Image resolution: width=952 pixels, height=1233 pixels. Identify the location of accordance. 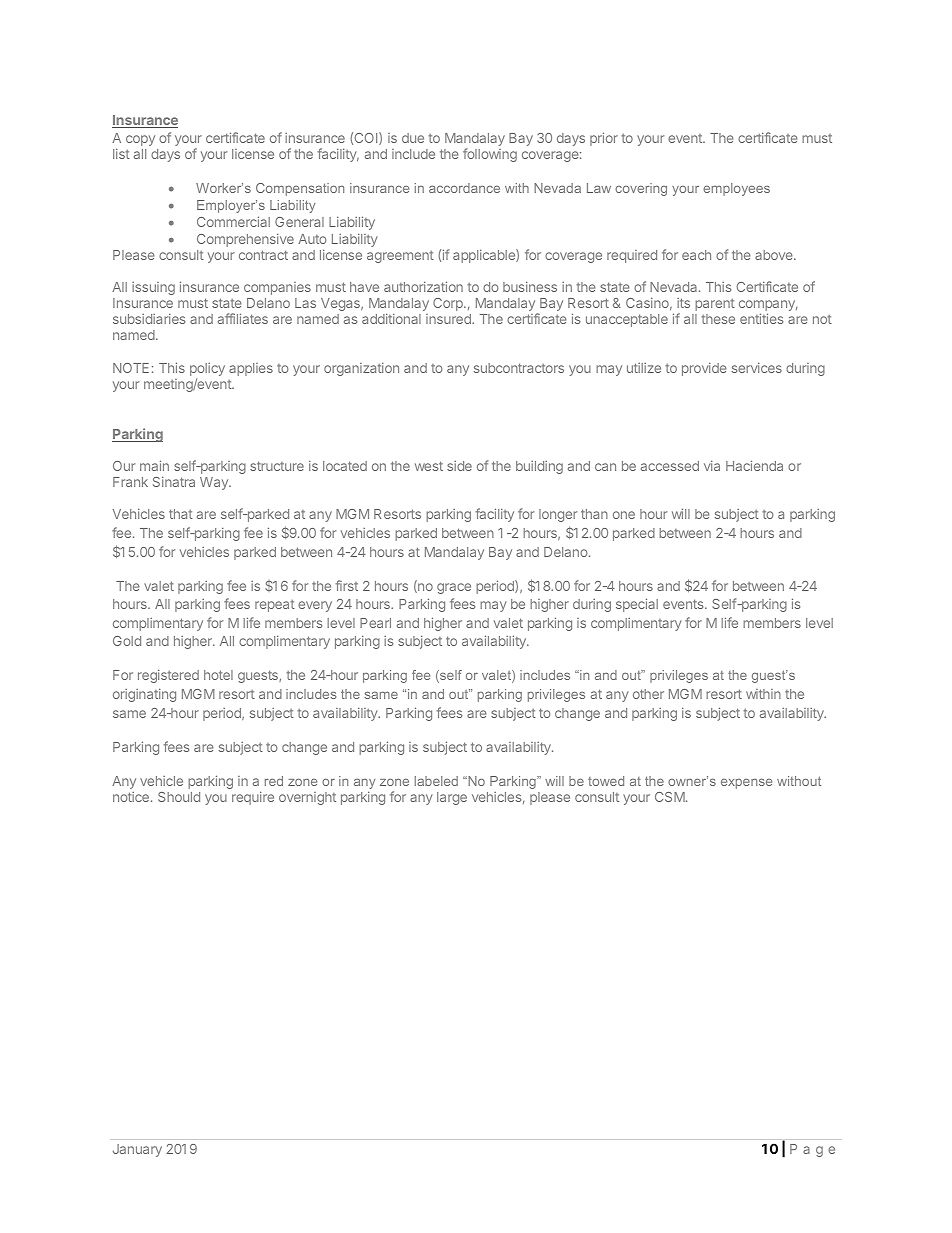
(464, 188).
